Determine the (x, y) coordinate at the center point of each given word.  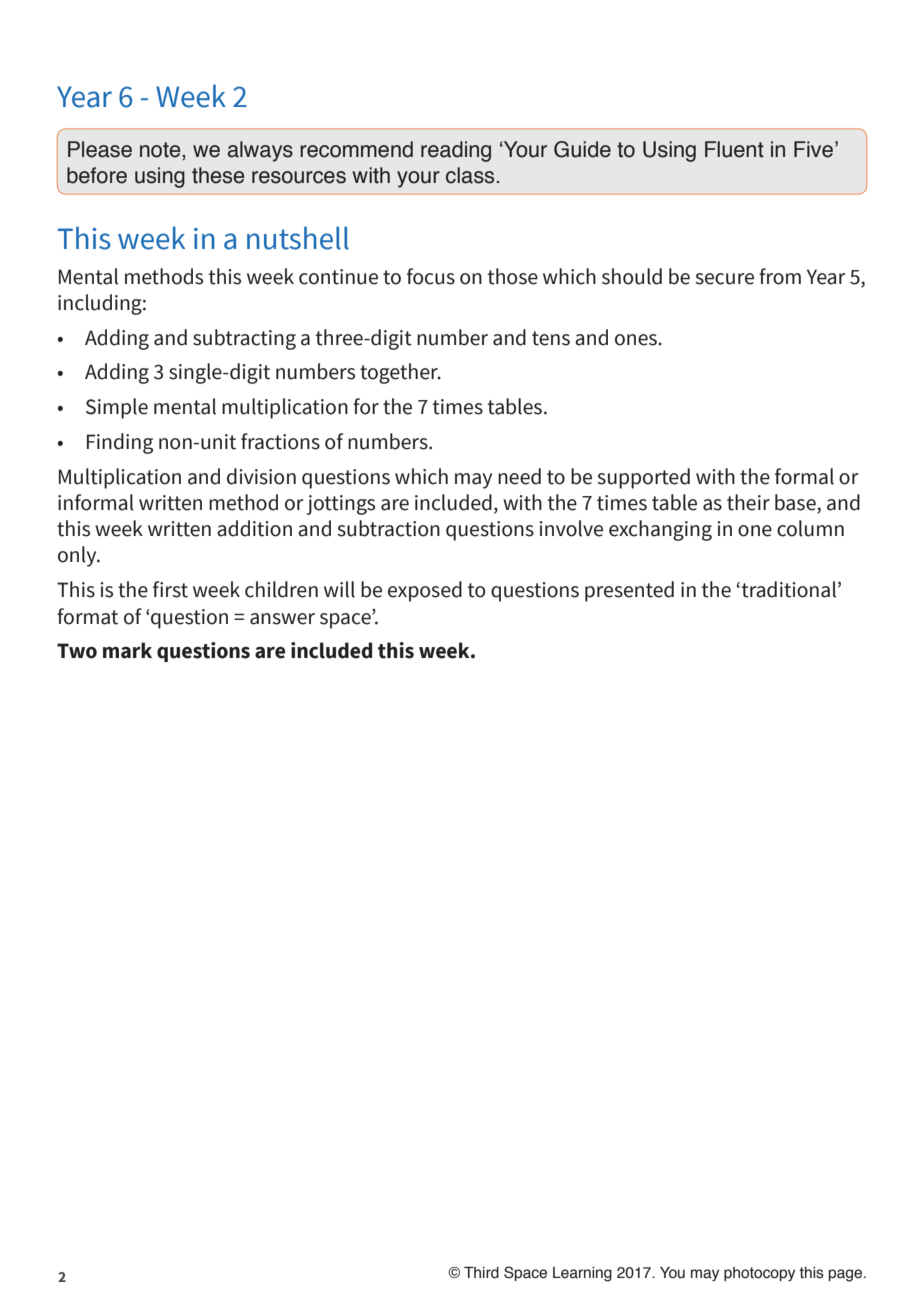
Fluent (734, 149)
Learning (582, 1274)
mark (127, 650)
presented (629, 591)
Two (77, 651)
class (471, 175)
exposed (425, 591)
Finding (120, 443)
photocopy (759, 1274)
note (161, 150)
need (519, 476)
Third (481, 1273)
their (748, 502)
